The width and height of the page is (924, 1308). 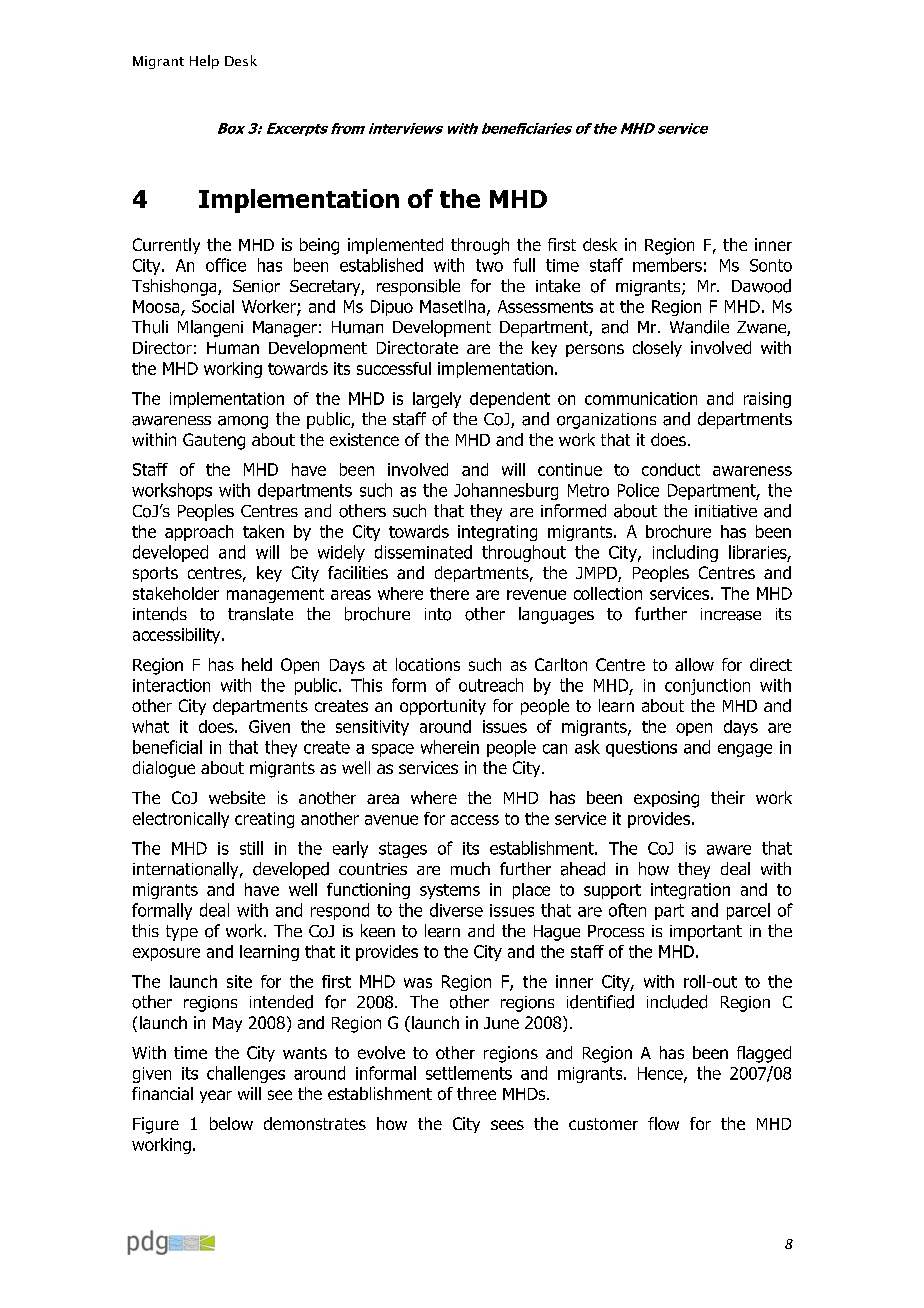 What do you see at coordinates (667, 265) in the page?
I see `members` at bounding box center [667, 265].
